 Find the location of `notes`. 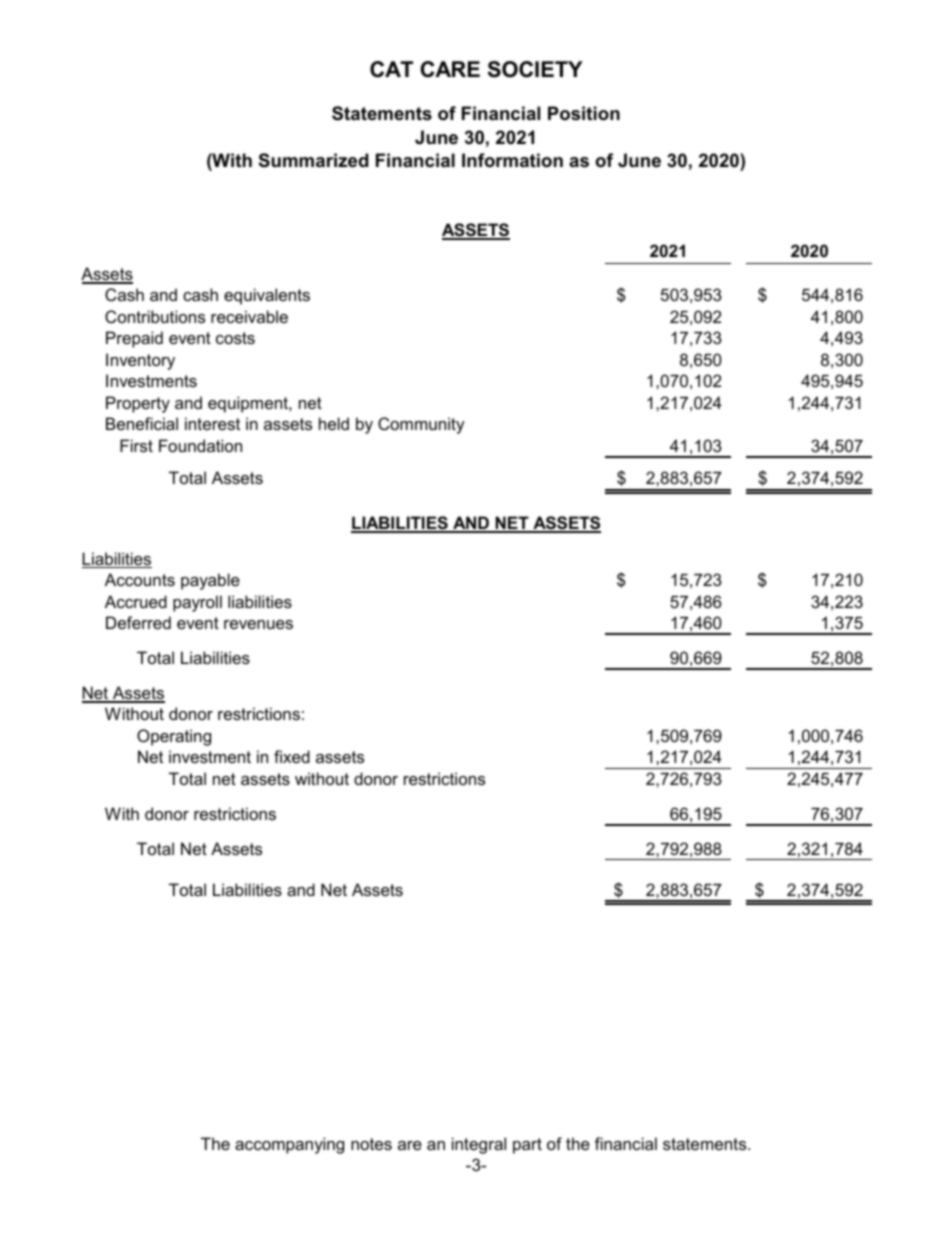

notes is located at coordinates (371, 1144).
